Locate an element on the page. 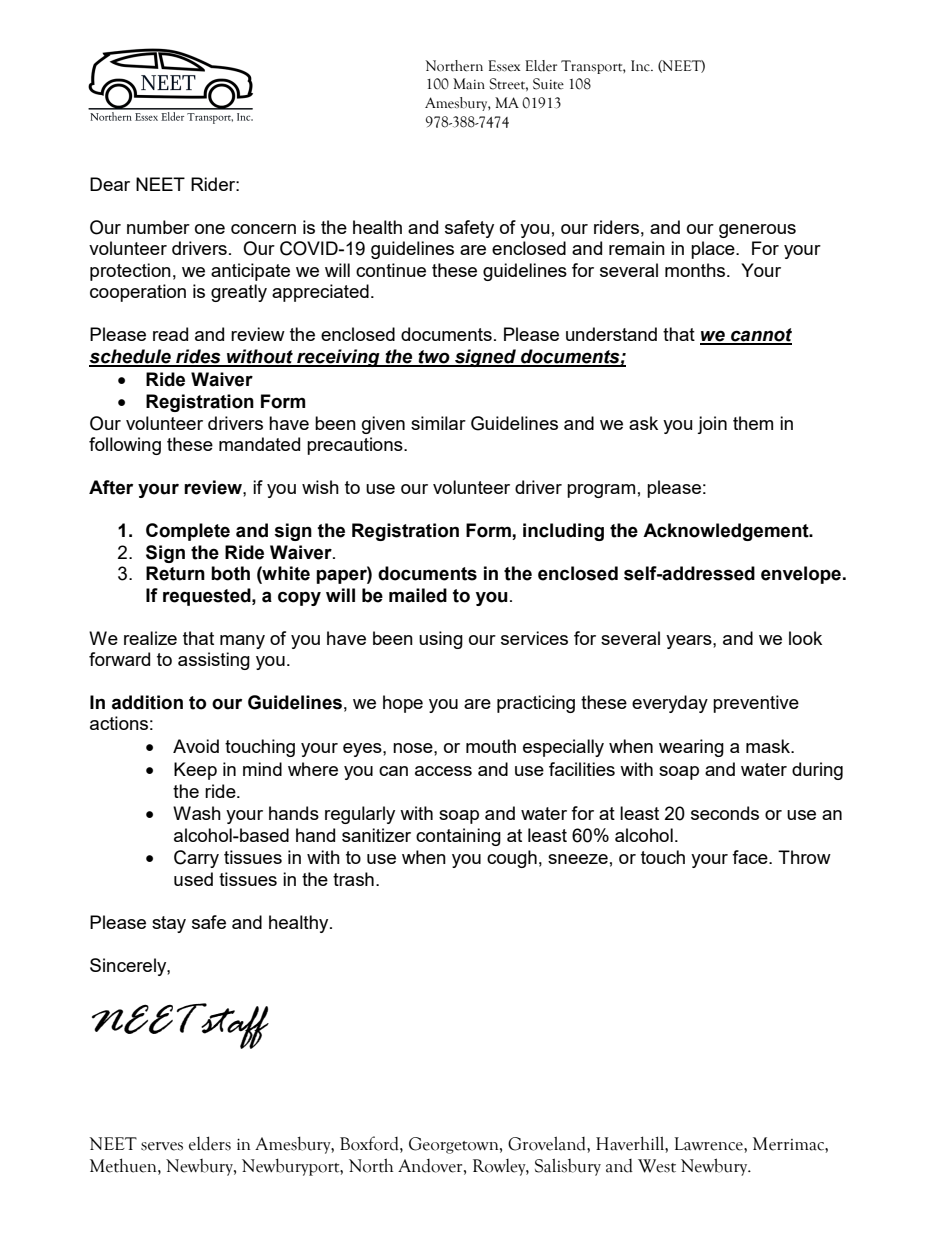 This image has width=952, height=1233. using is located at coordinates (441, 640).
